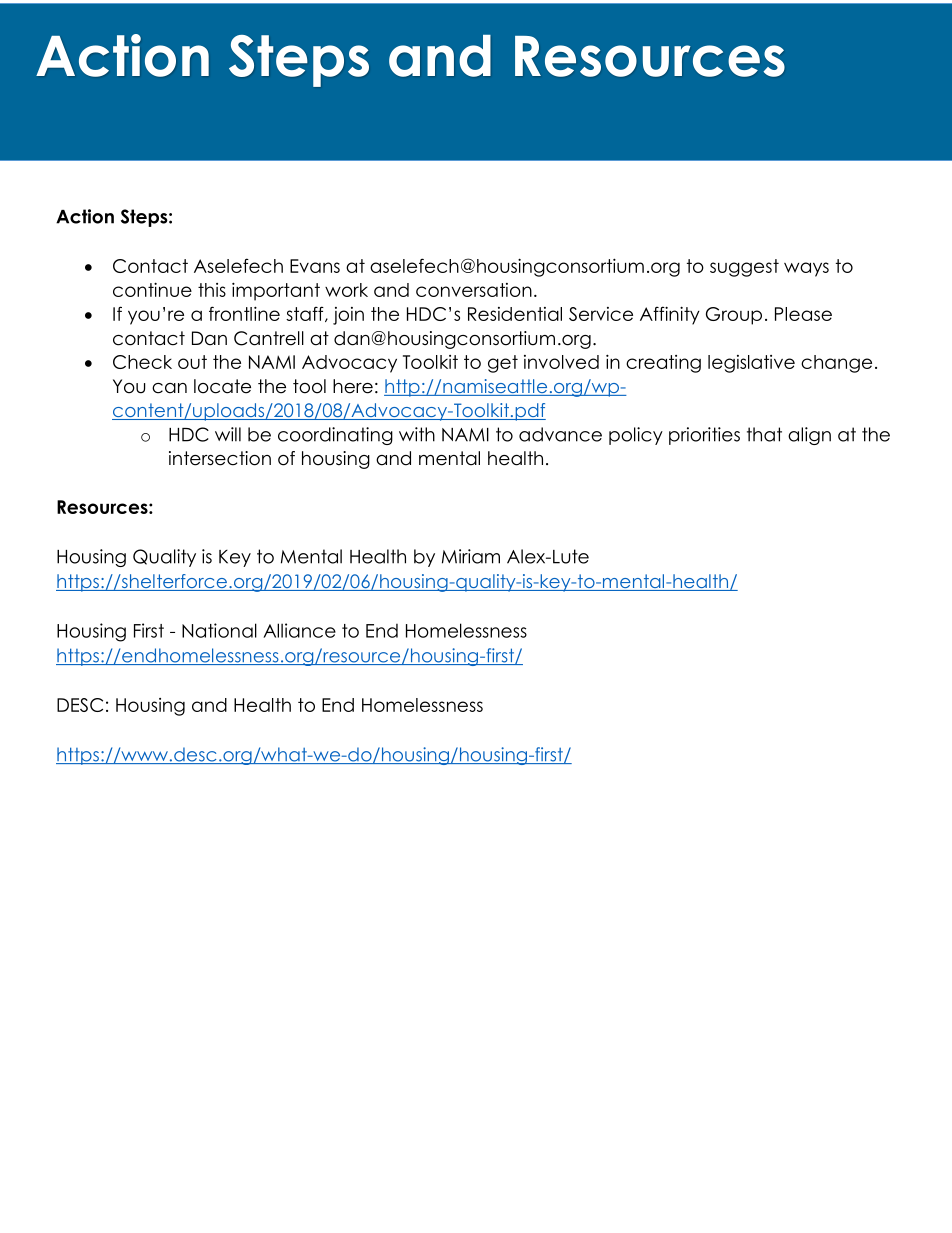  What do you see at coordinates (192, 362) in the page?
I see `out` at bounding box center [192, 362].
